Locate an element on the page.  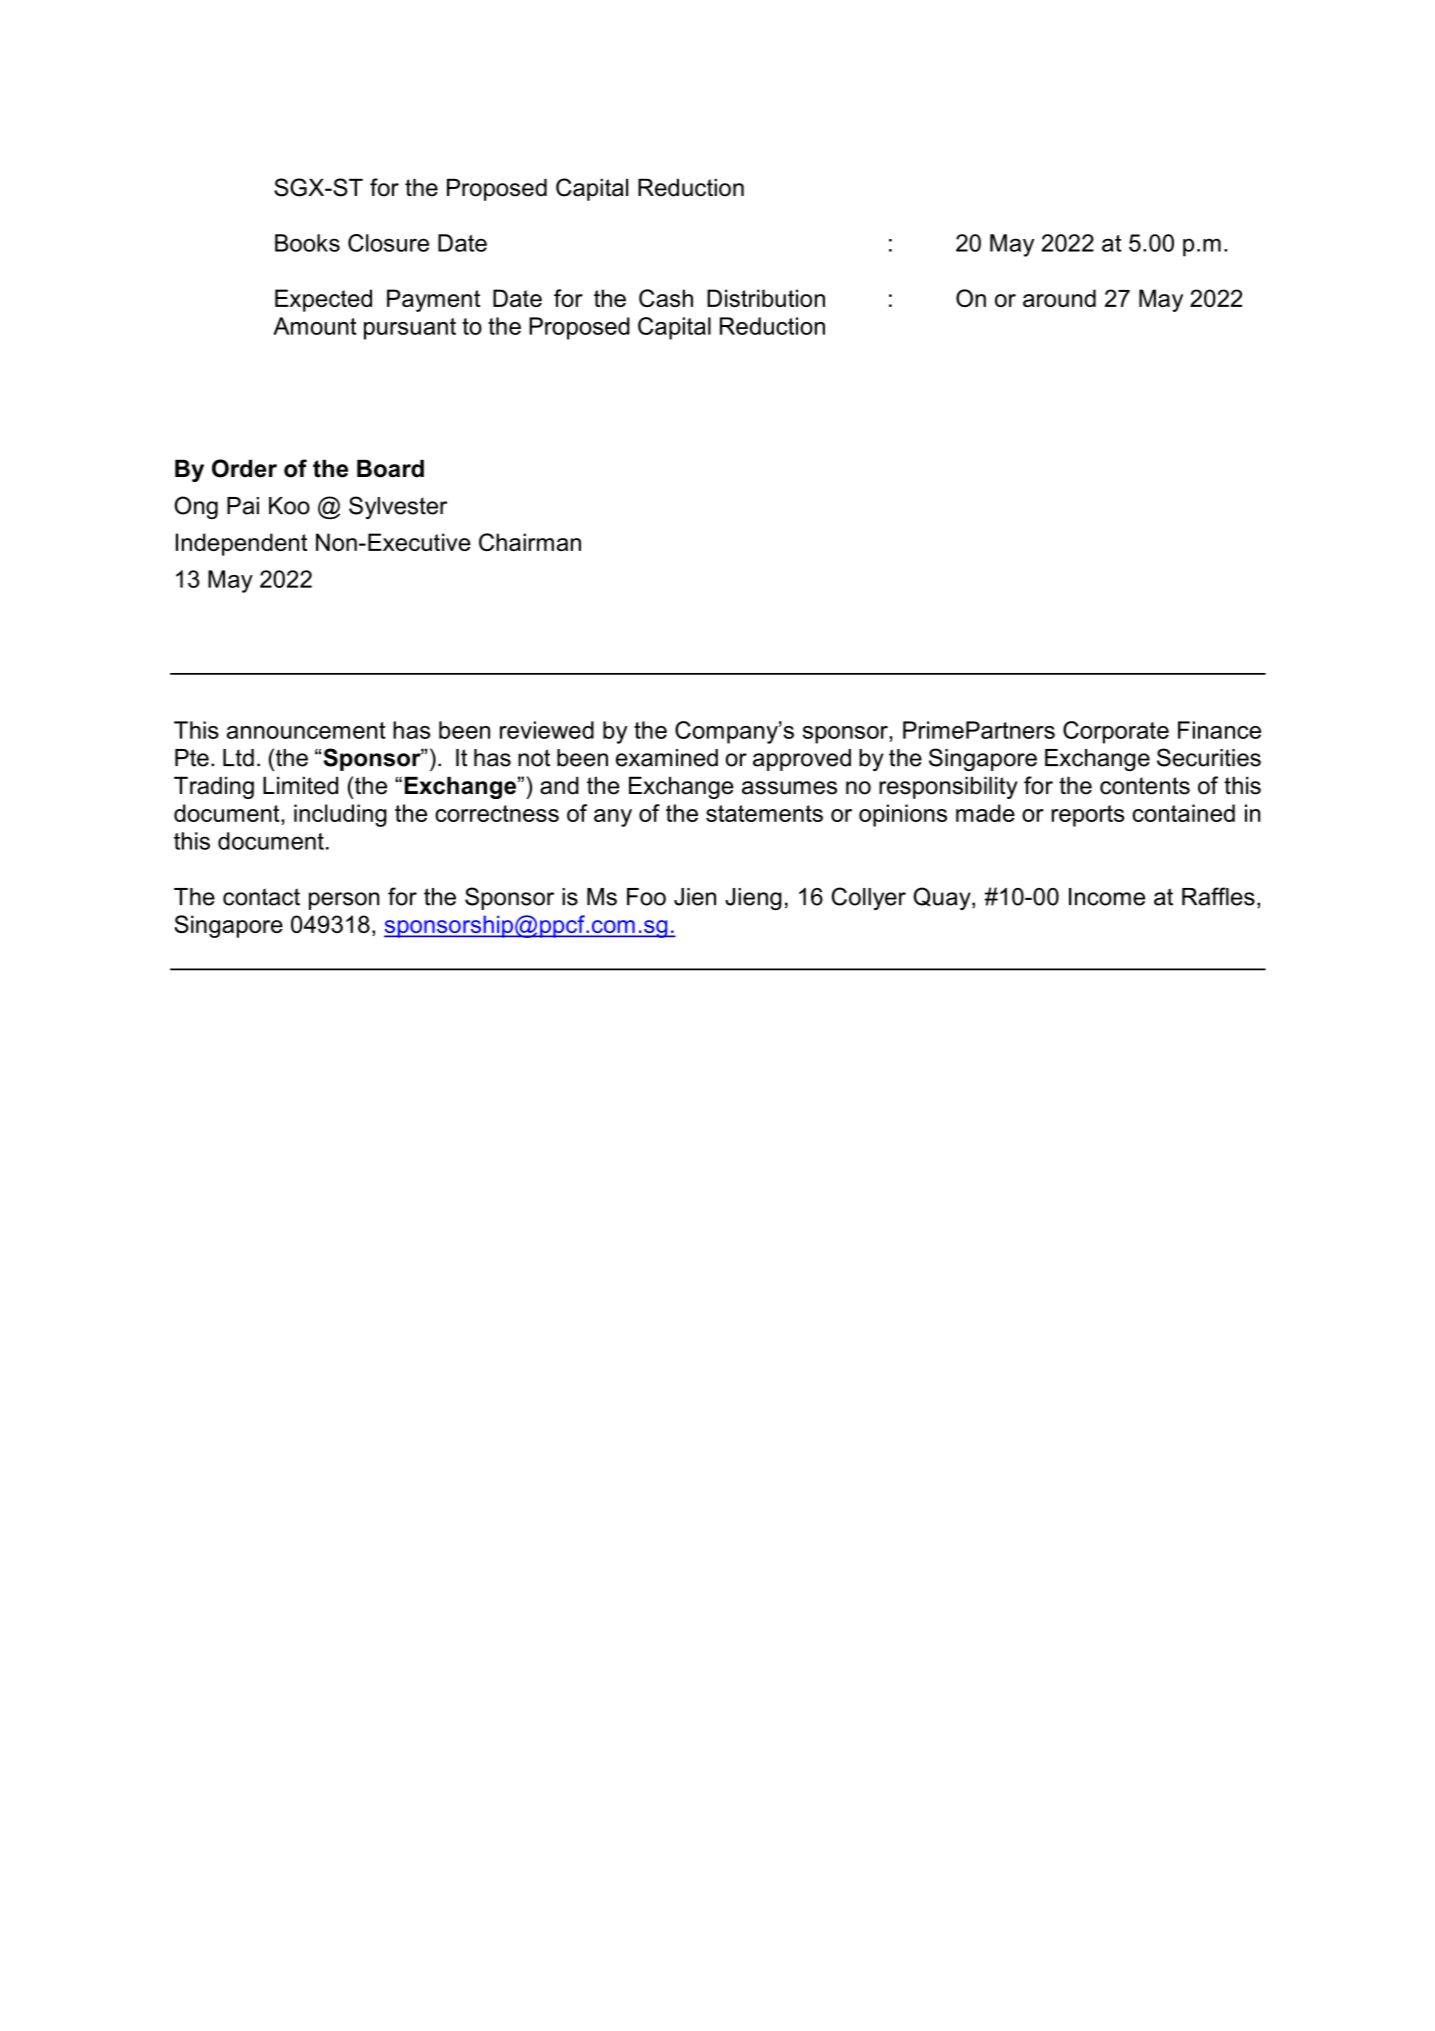
Income is located at coordinates (1107, 897).
